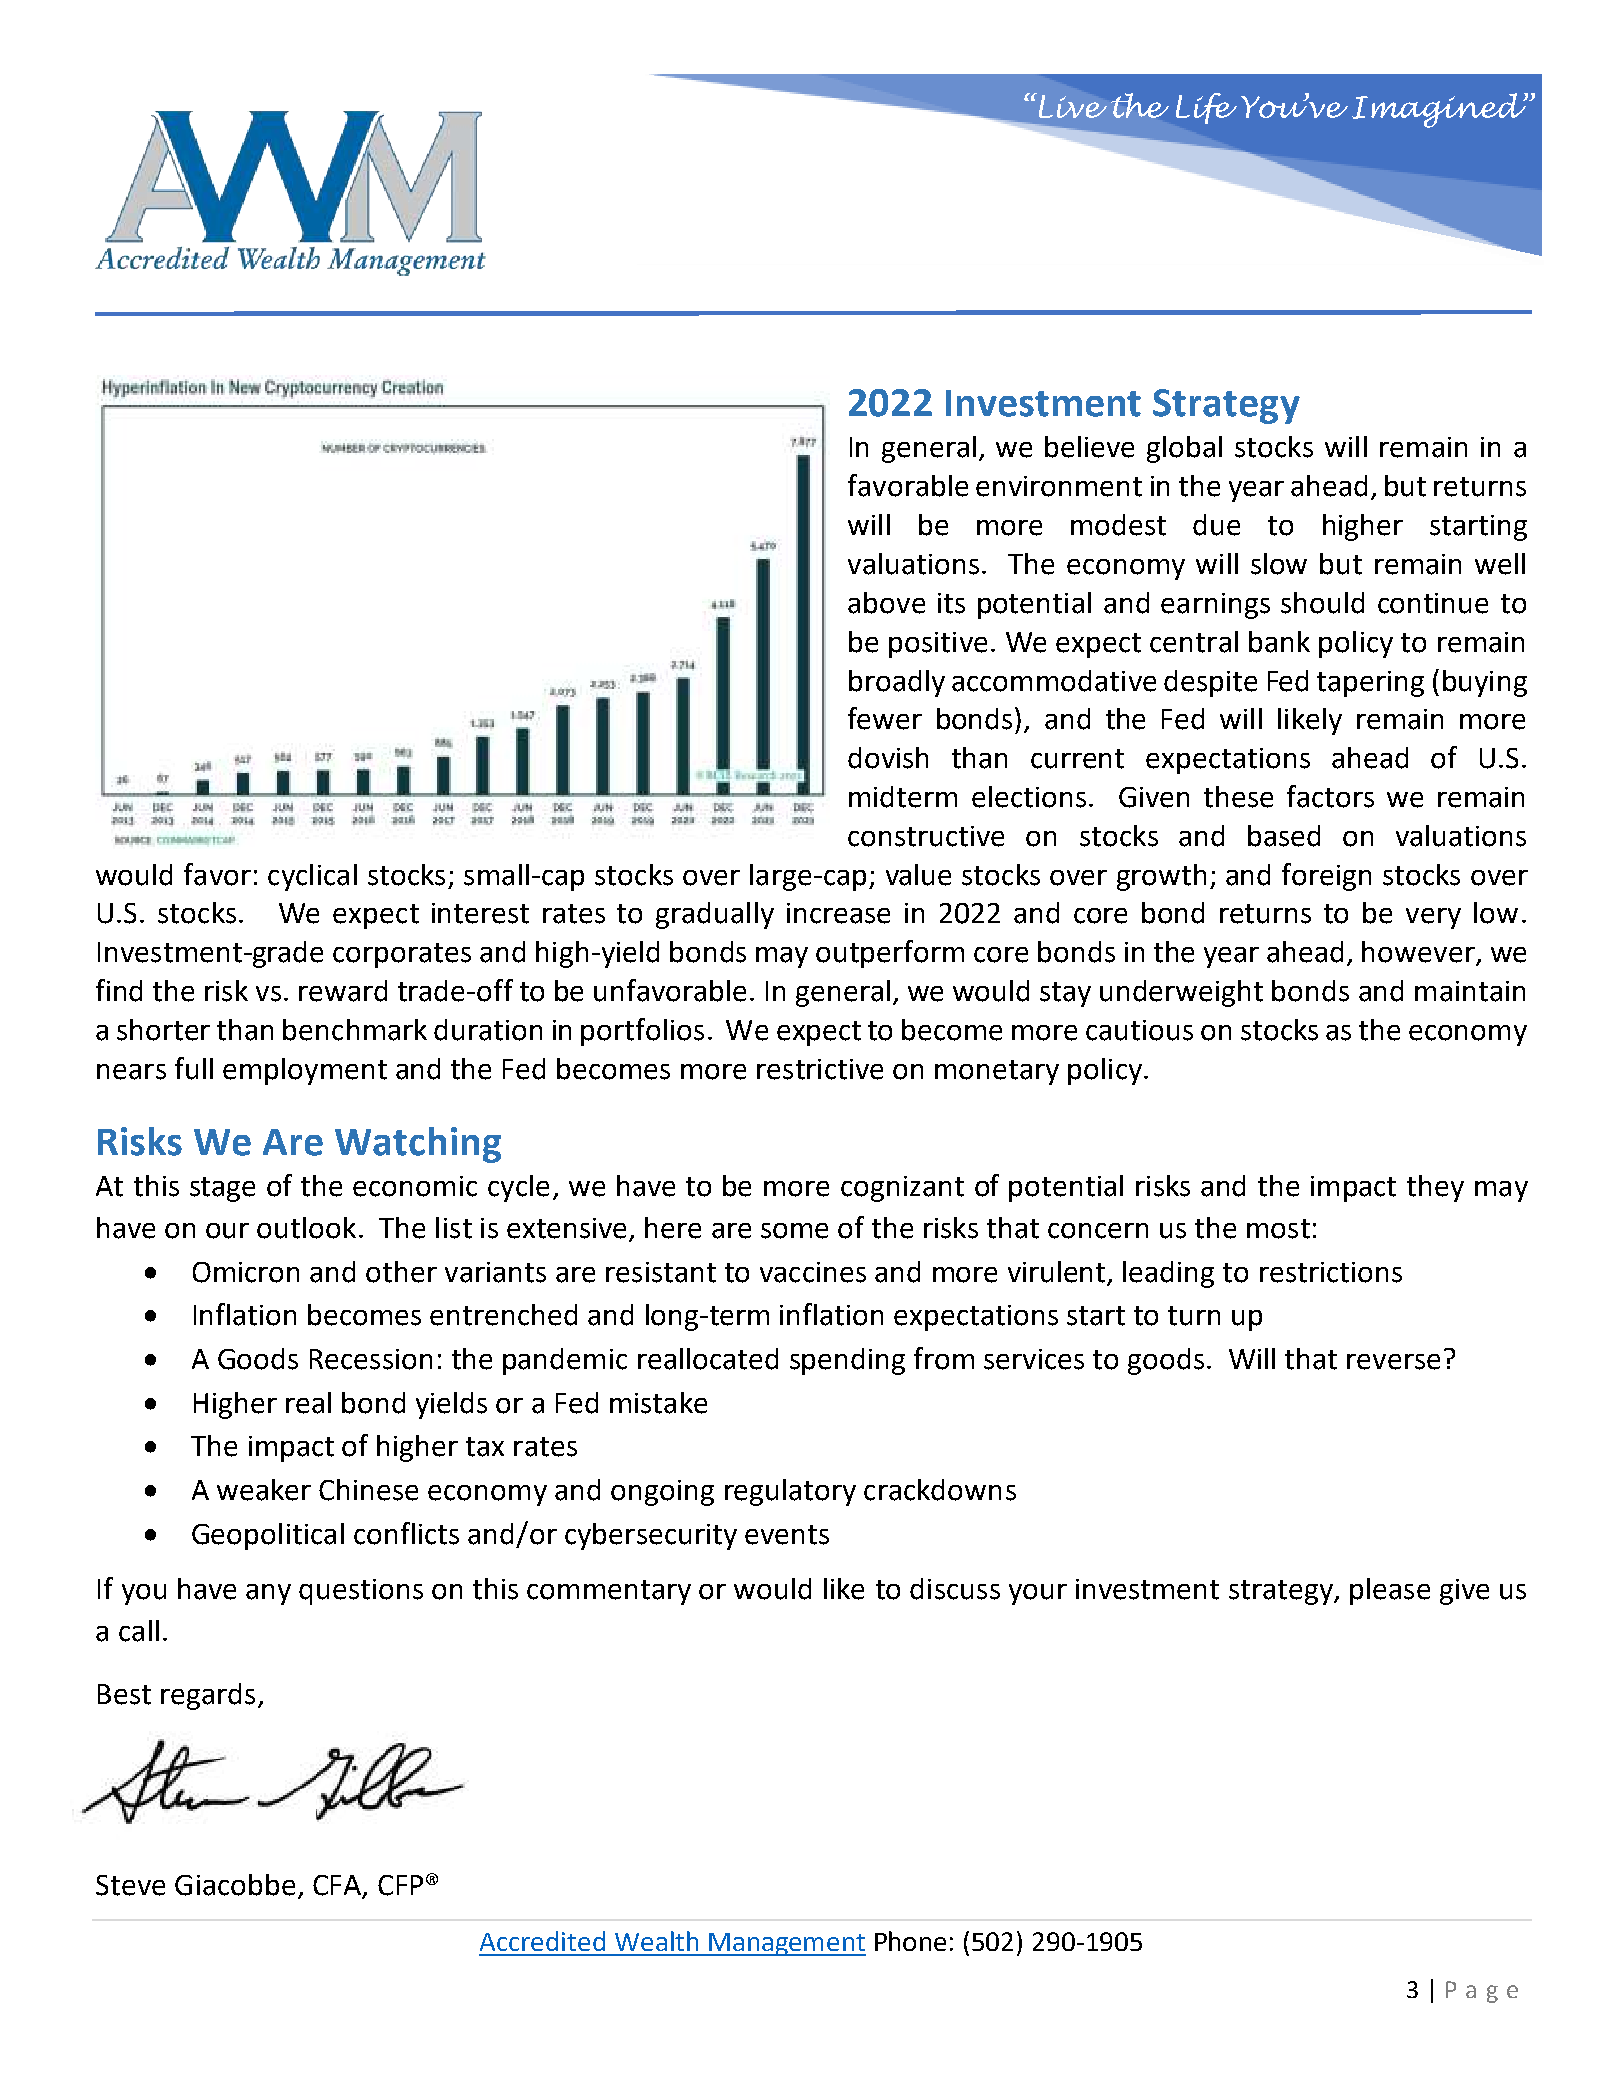 The image size is (1623, 2100). What do you see at coordinates (337, 1885) in the document?
I see `CFA` at bounding box center [337, 1885].
